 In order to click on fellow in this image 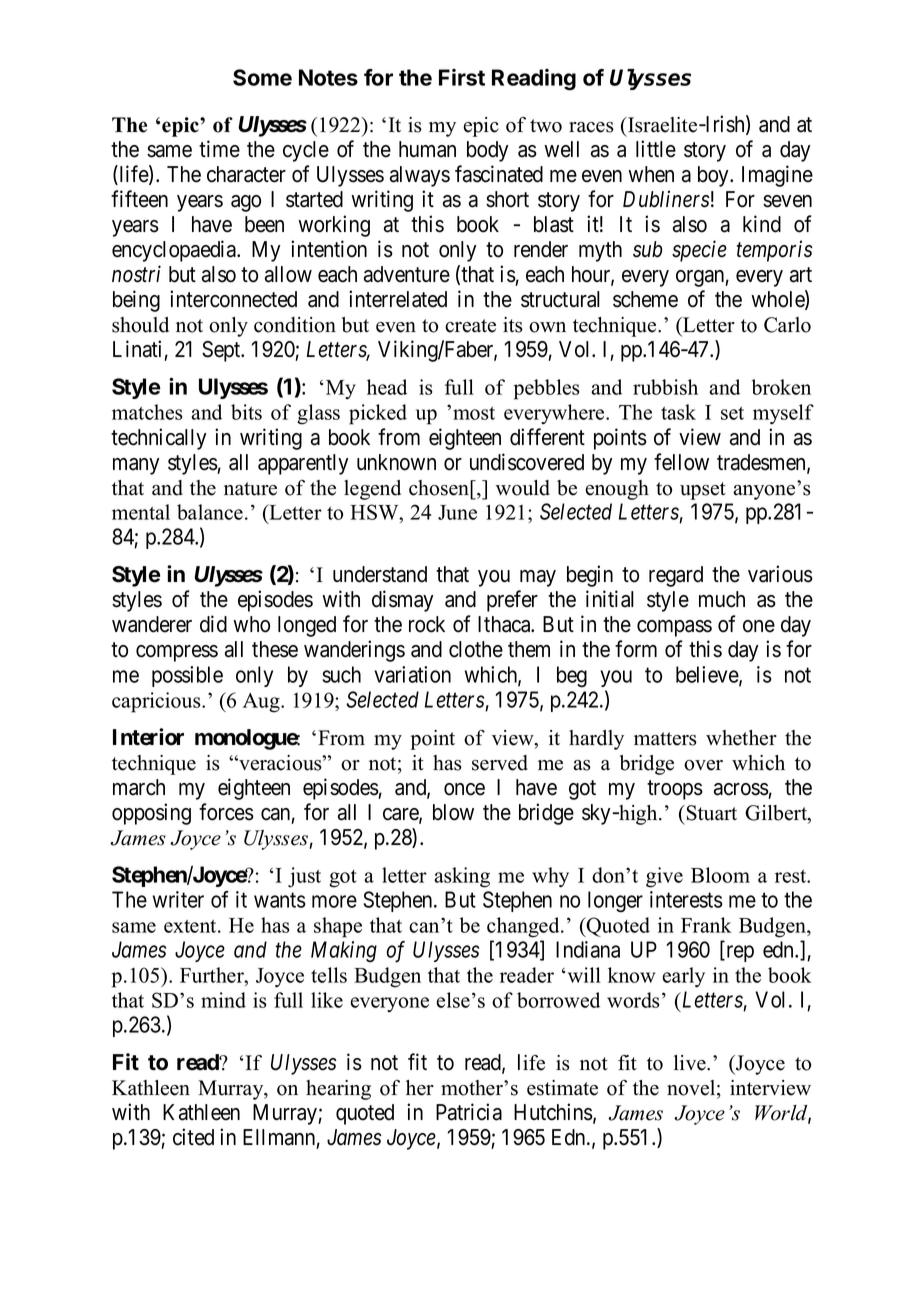, I will do `click(681, 462)`.
